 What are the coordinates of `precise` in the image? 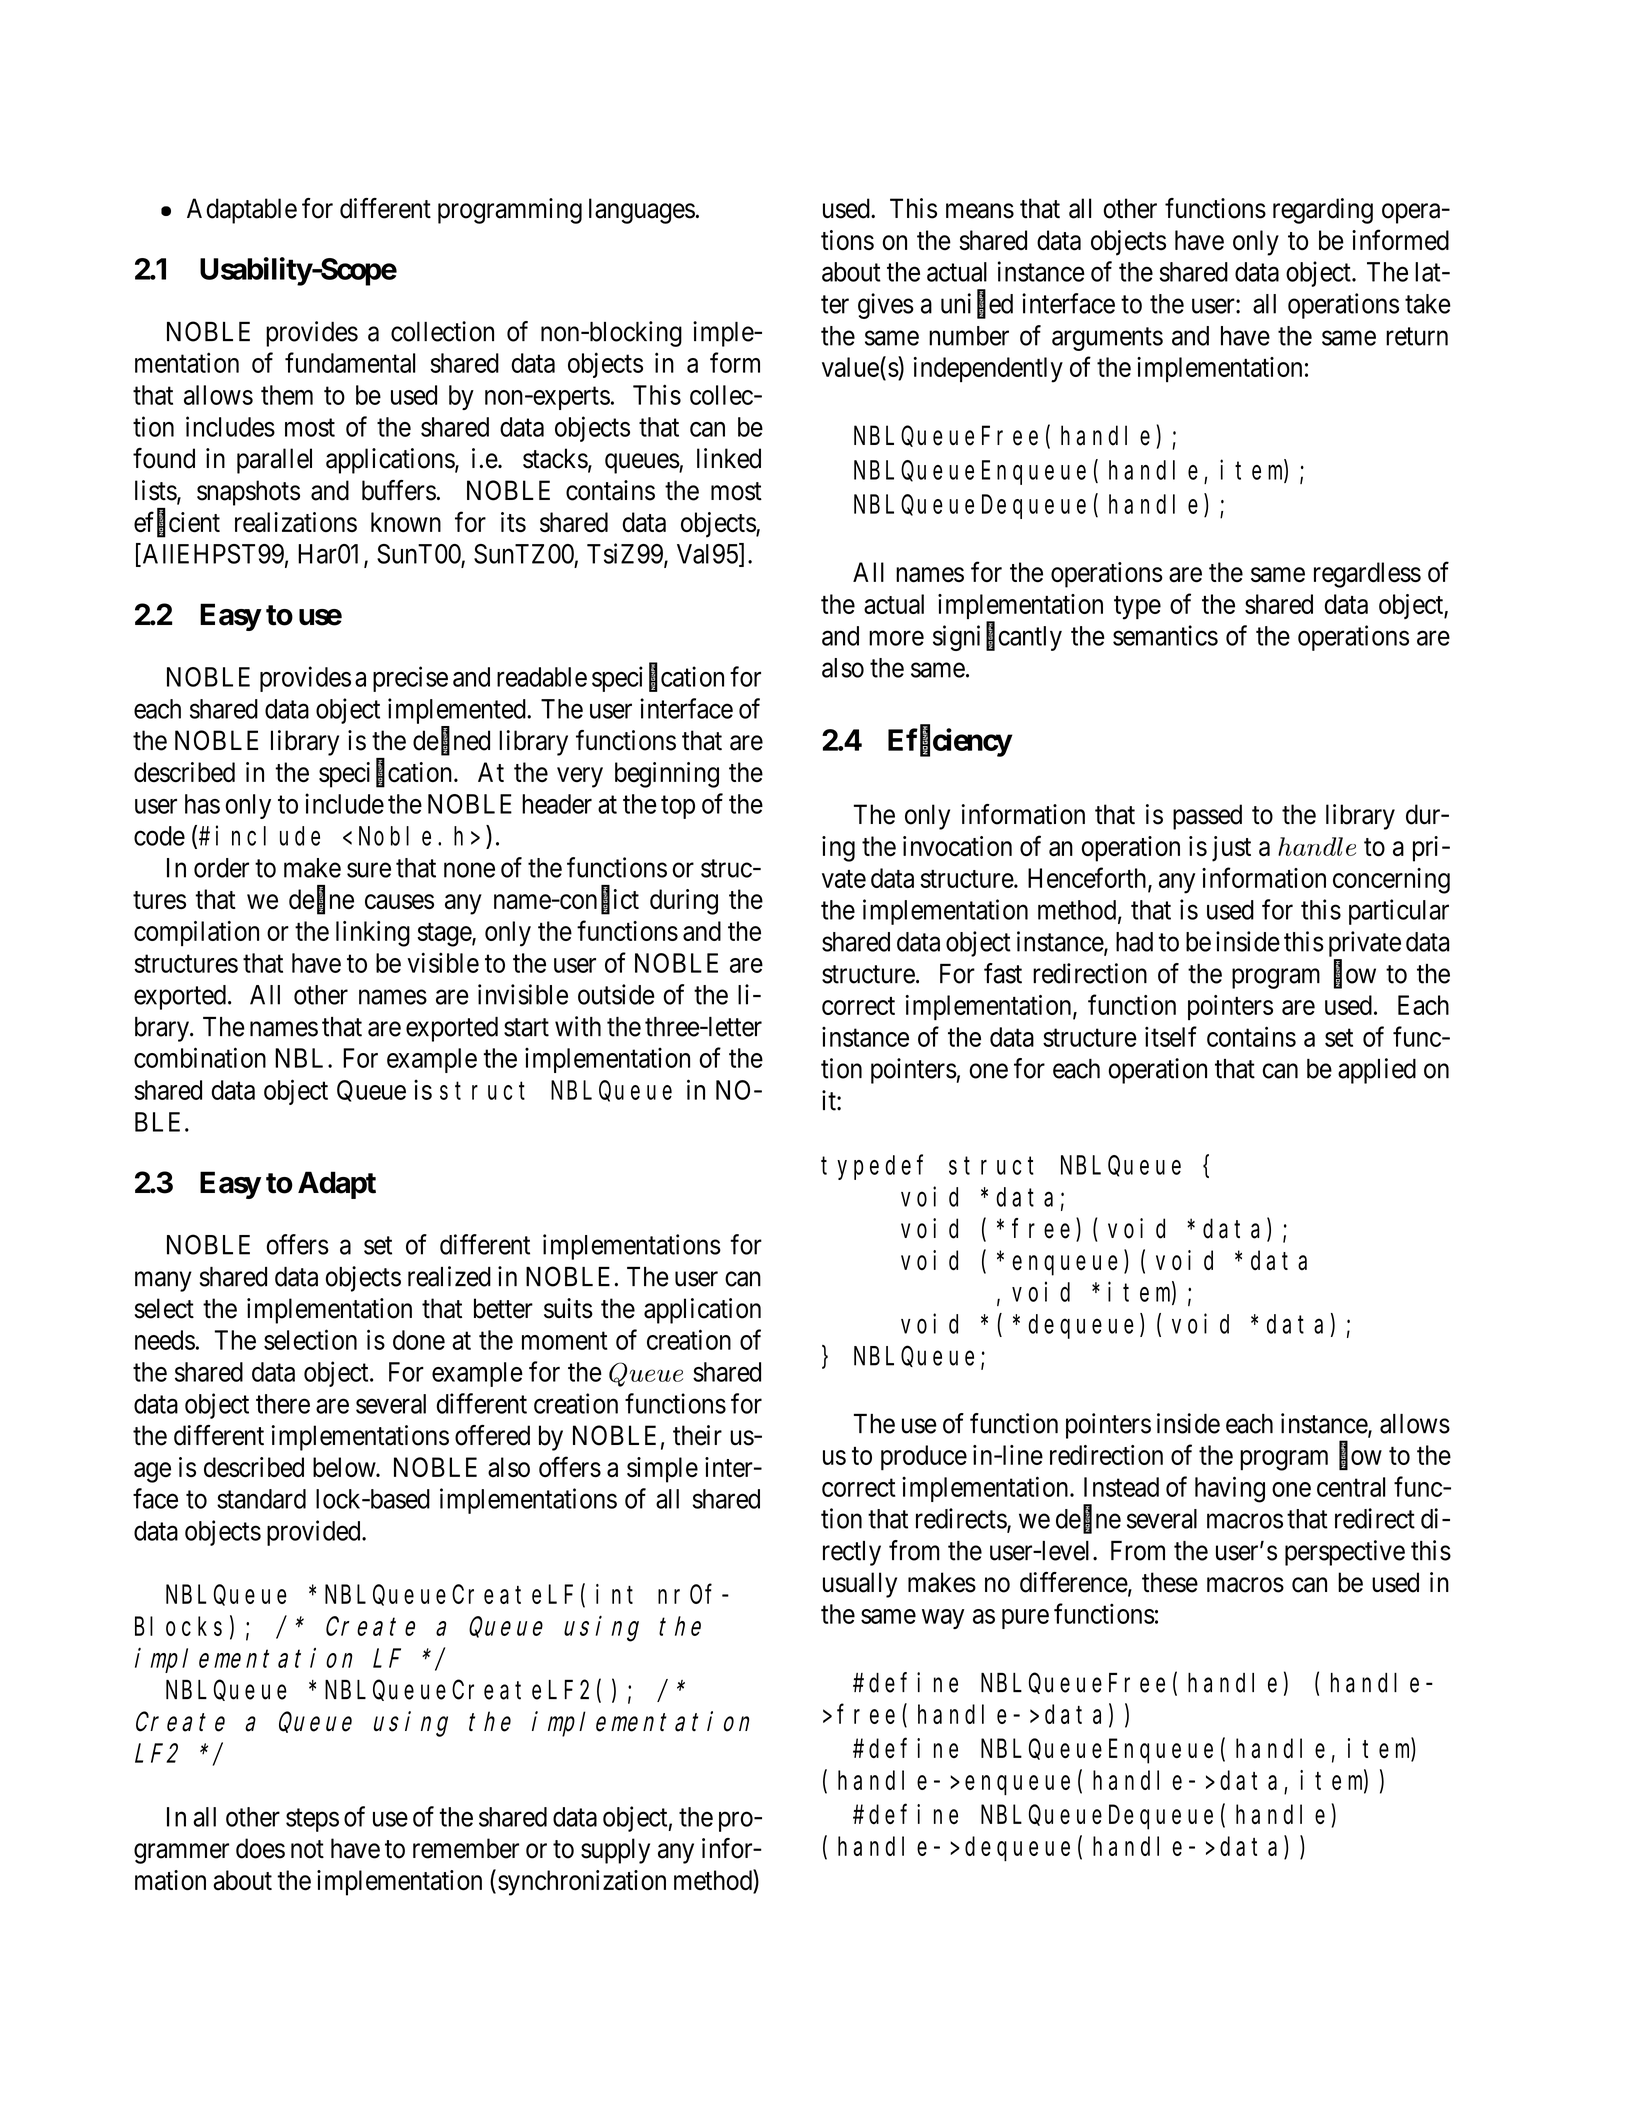 It's located at (410, 679).
